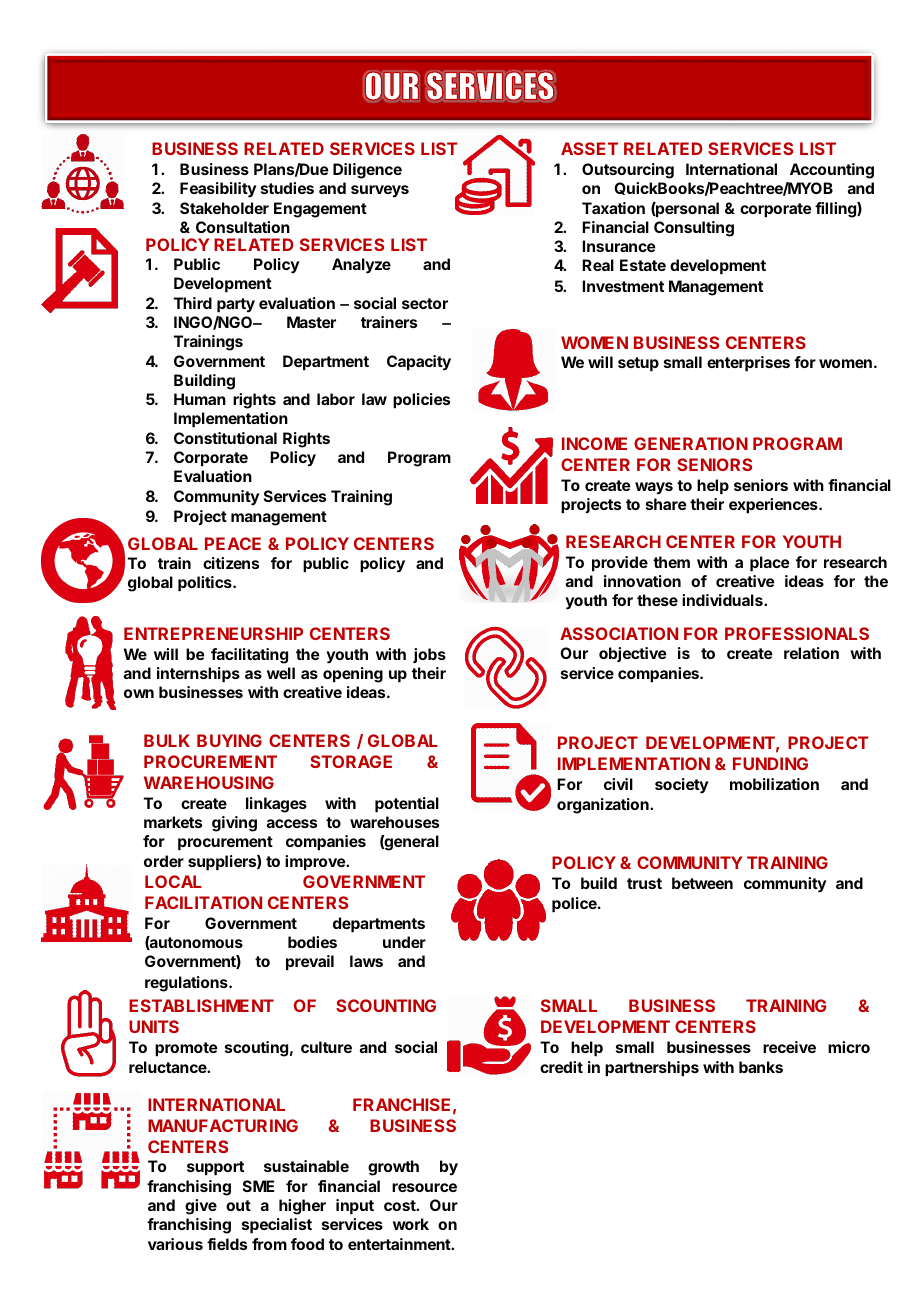 The image size is (924, 1308). What do you see at coordinates (198, 675) in the screenshot?
I see `internships` at bounding box center [198, 675].
